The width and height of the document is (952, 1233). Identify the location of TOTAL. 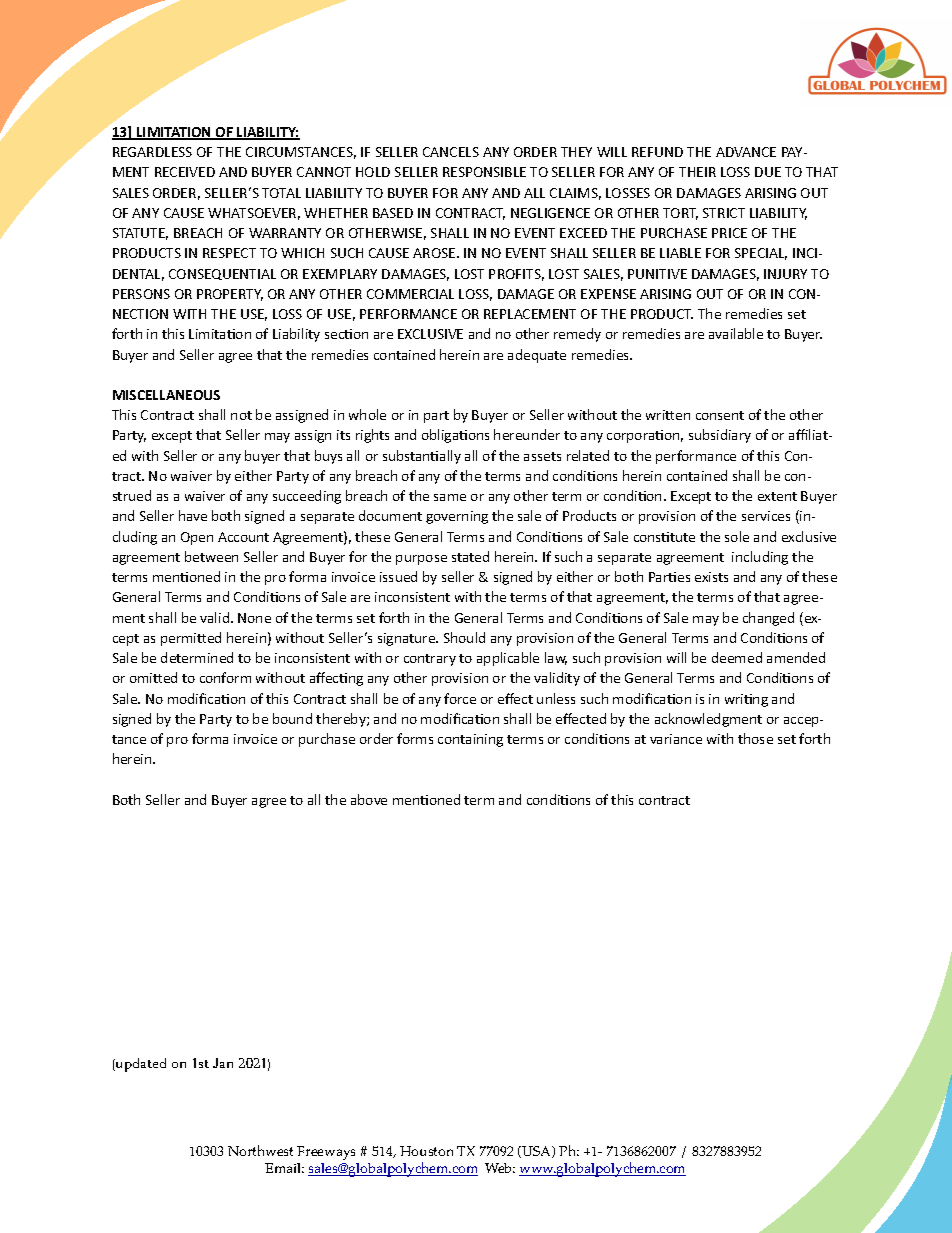
(281, 193).
